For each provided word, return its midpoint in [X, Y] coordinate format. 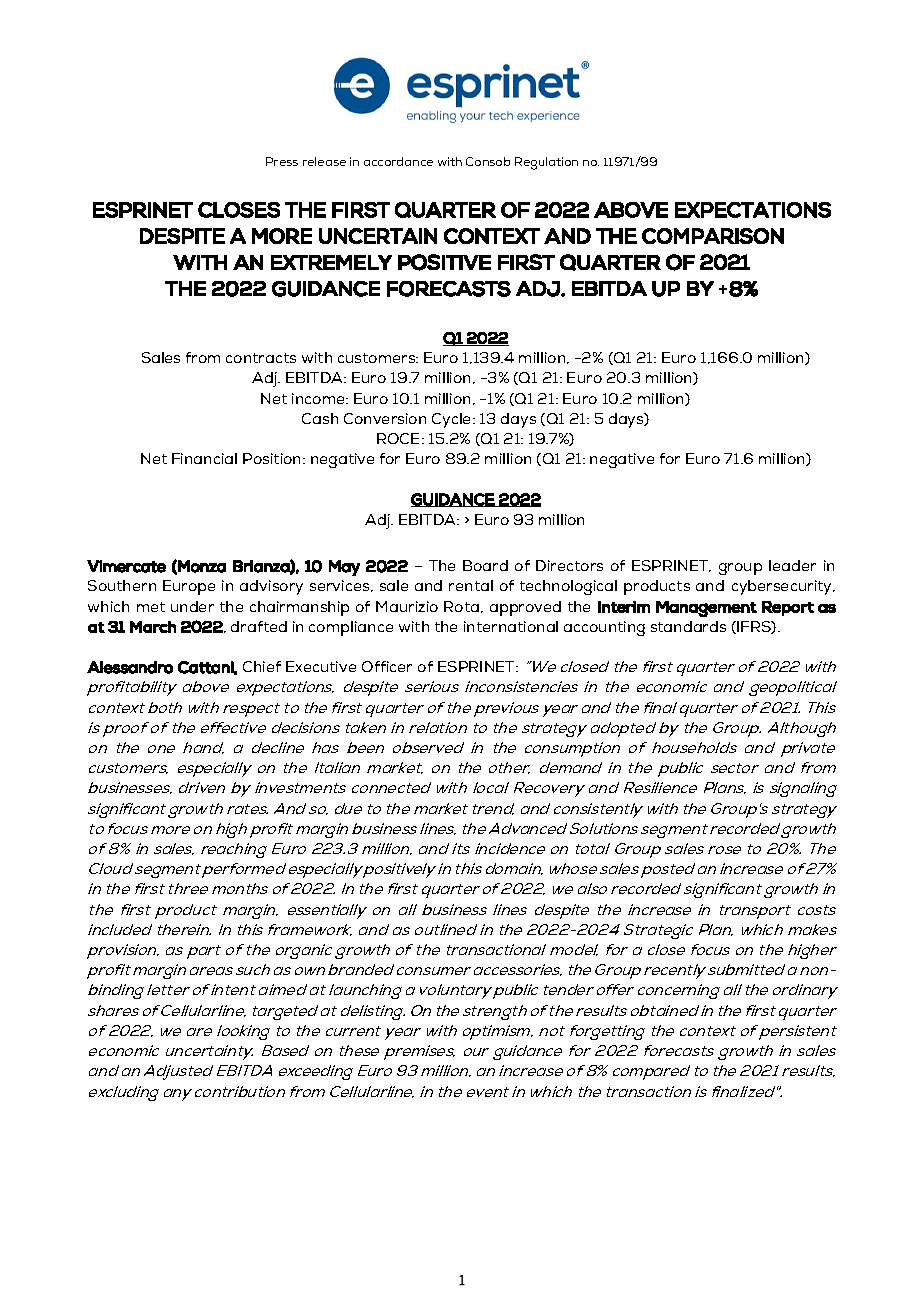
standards [688, 626]
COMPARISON [713, 236]
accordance [398, 161]
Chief [262, 666]
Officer [387, 666]
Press [282, 161]
